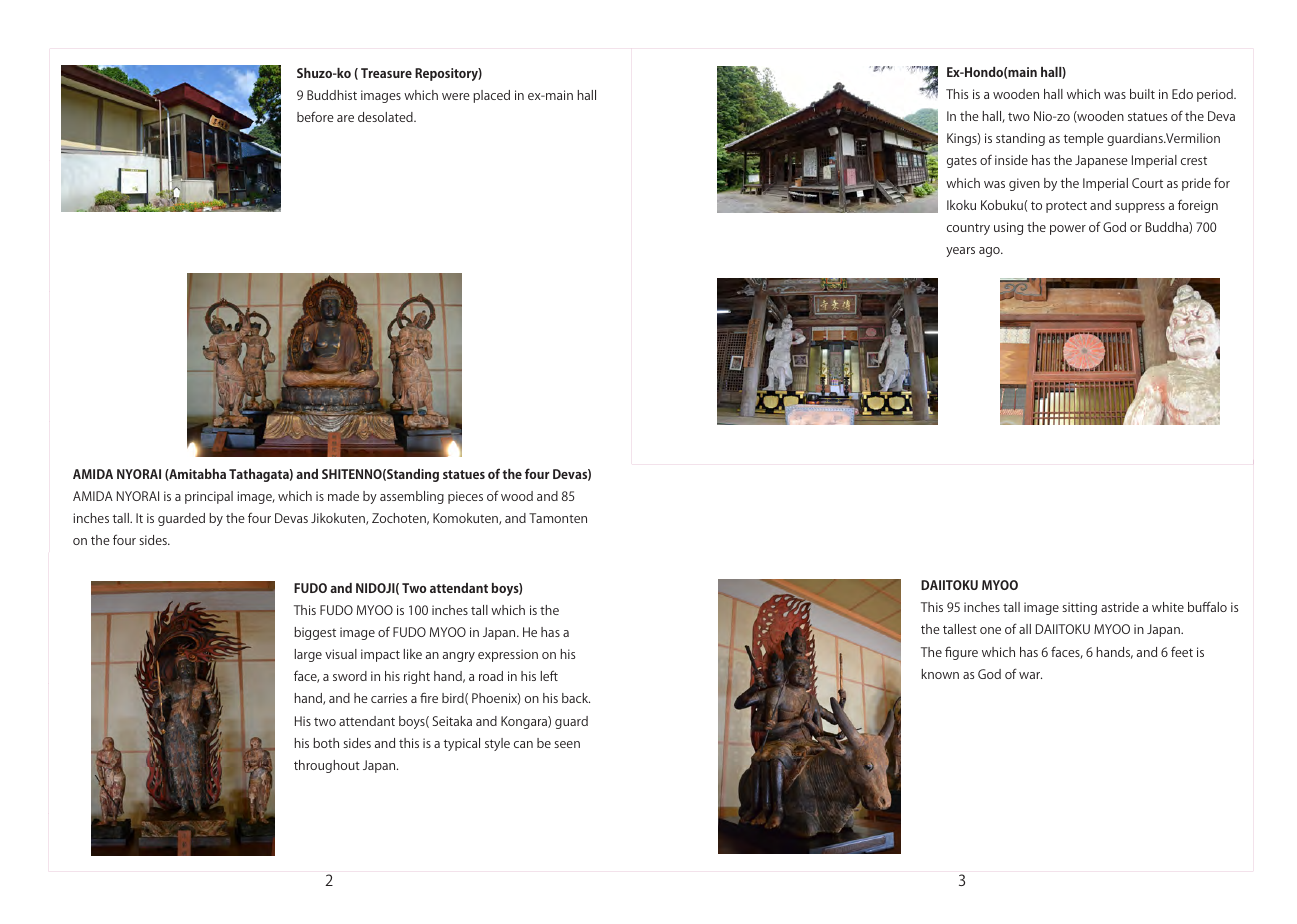 This image has width=1297, height=924. What do you see at coordinates (332, 95) in the image?
I see `Buddhist` at bounding box center [332, 95].
